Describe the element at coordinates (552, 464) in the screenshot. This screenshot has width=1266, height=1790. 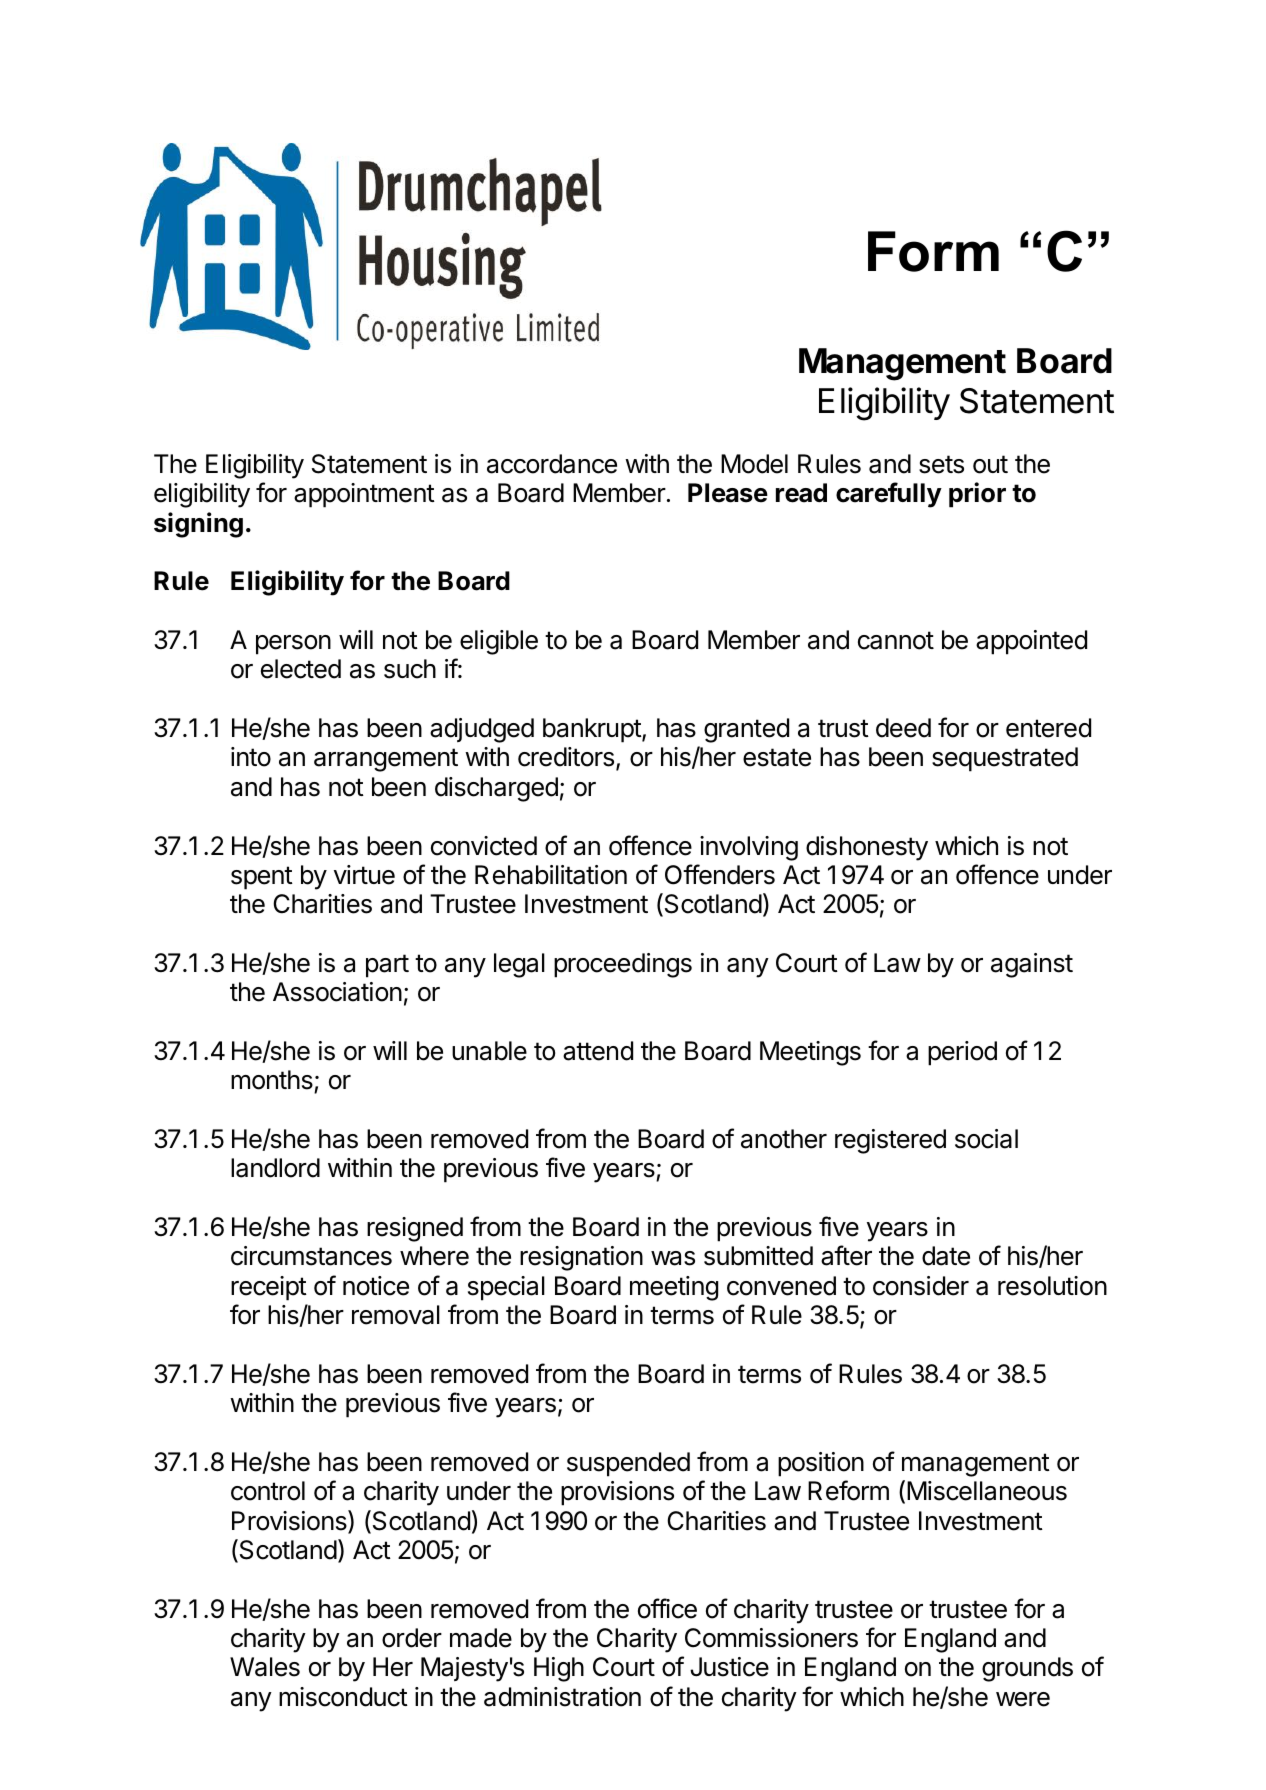
I see `accordance` at that location.
